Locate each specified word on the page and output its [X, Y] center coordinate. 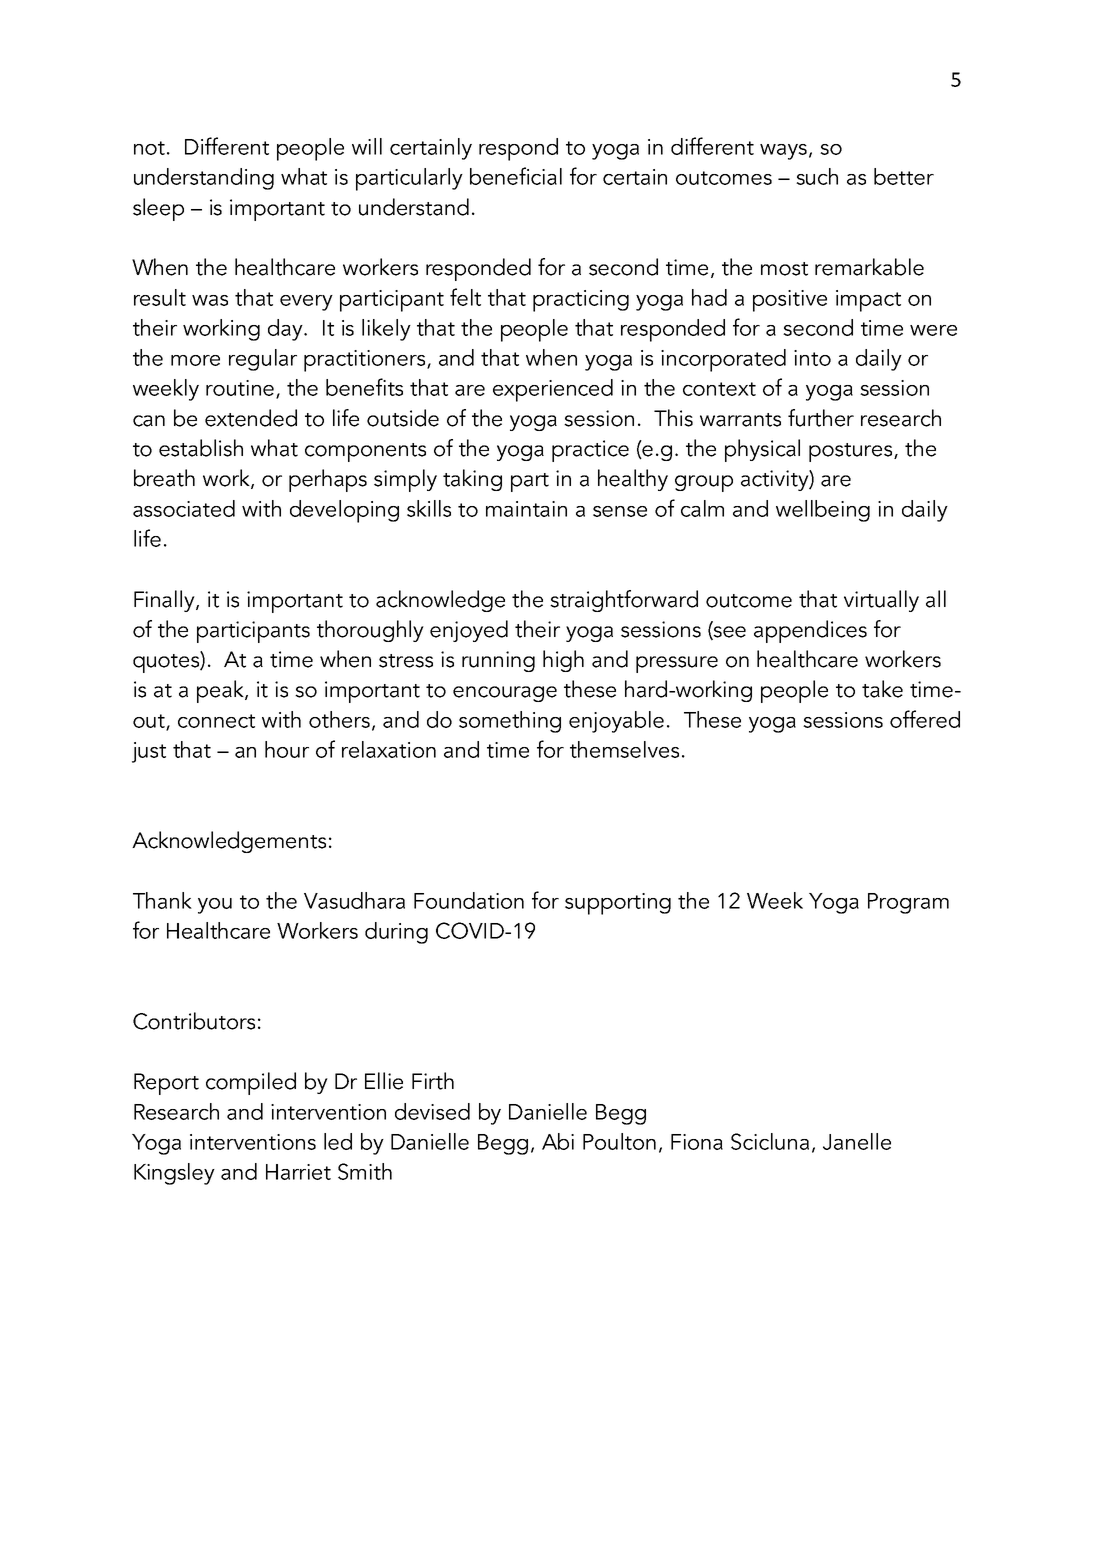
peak [221, 691]
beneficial [516, 176]
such [817, 176]
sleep [158, 209]
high [563, 661]
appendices [810, 631]
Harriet [298, 1172]
